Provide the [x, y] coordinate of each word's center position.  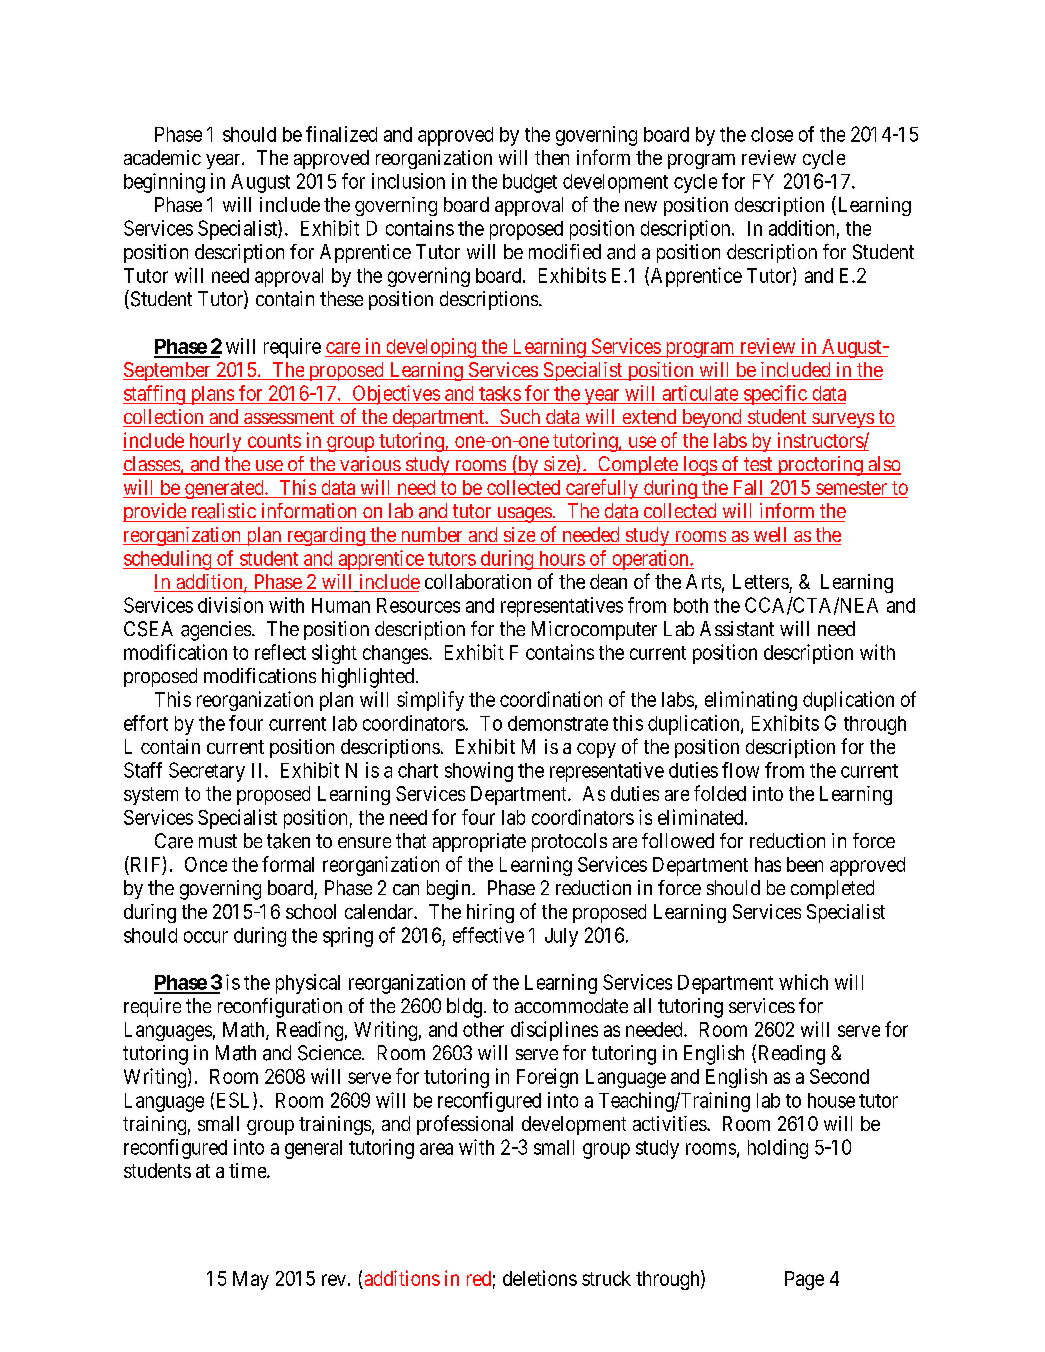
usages [523, 515]
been [805, 864]
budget [530, 183]
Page [804, 1280]
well [770, 536]
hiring [490, 913]
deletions [540, 1278]
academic [162, 157]
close [772, 134]
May [251, 1280]
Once [206, 864]
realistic [224, 511]
